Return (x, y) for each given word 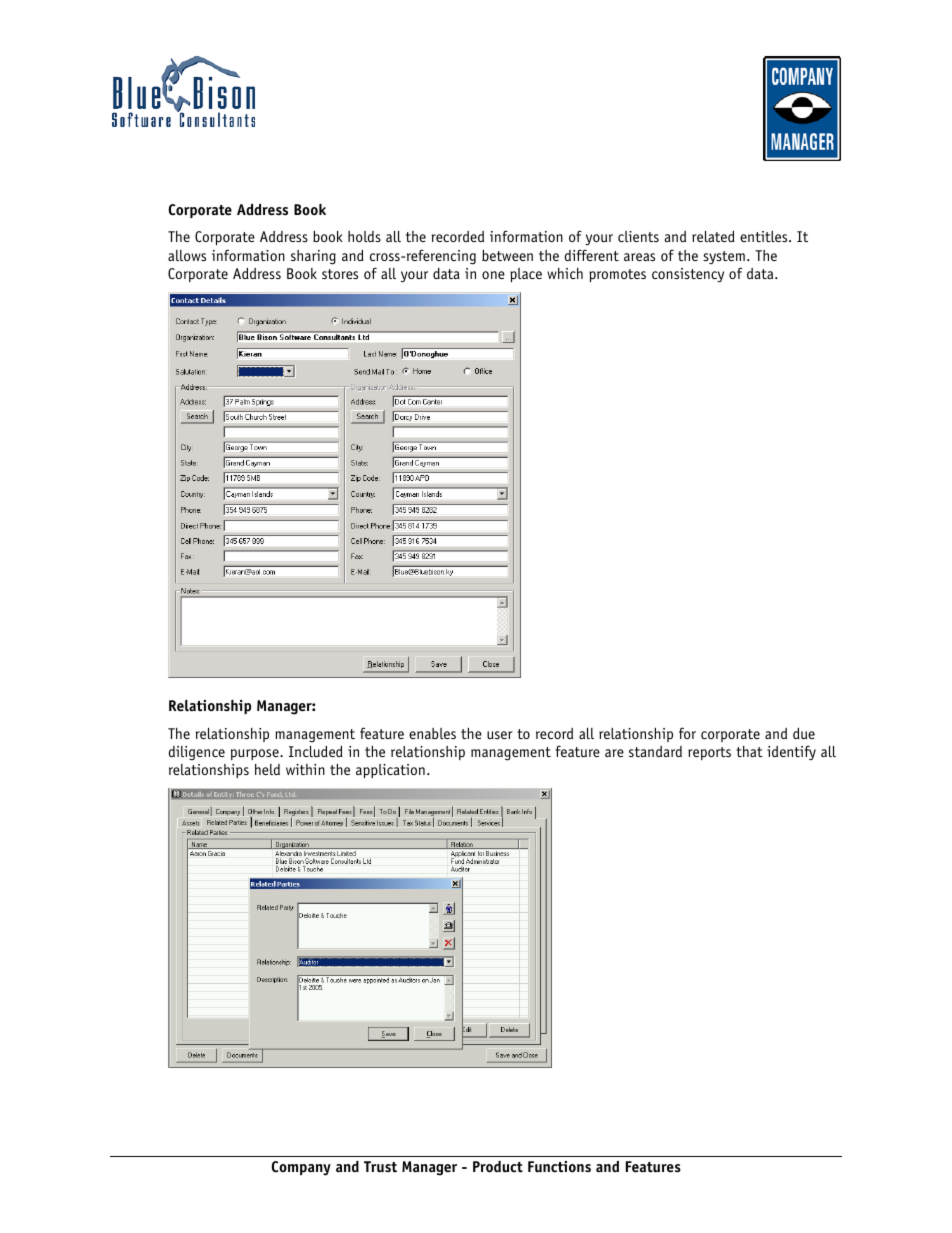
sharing (313, 257)
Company (301, 1168)
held (267, 769)
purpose (256, 754)
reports (709, 753)
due (804, 733)
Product (498, 1167)
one (493, 275)
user (500, 735)
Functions (559, 1167)
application (390, 771)
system (724, 257)
